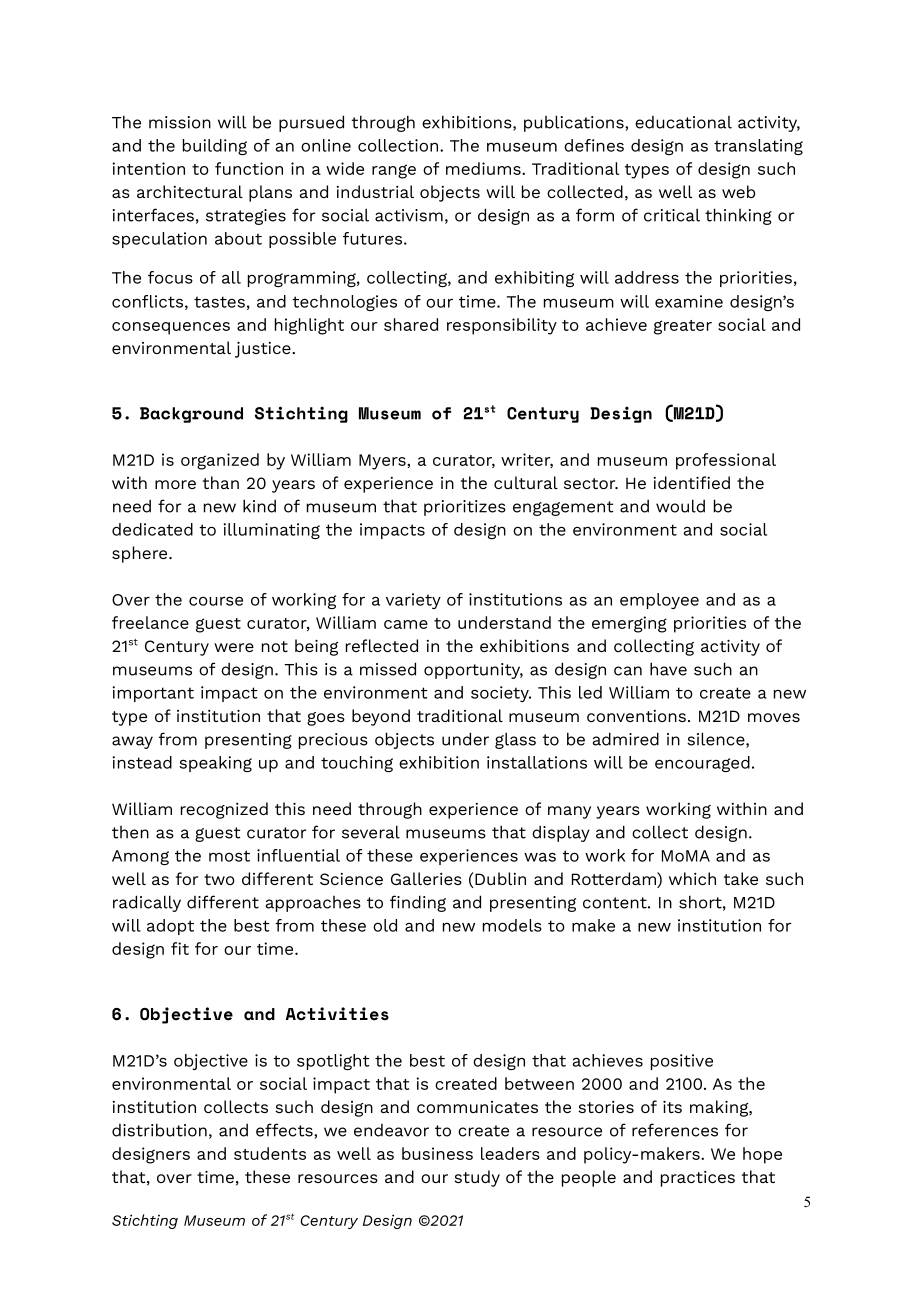  Describe the element at coordinates (437, 1153) in the screenshot. I see `business` at that location.
